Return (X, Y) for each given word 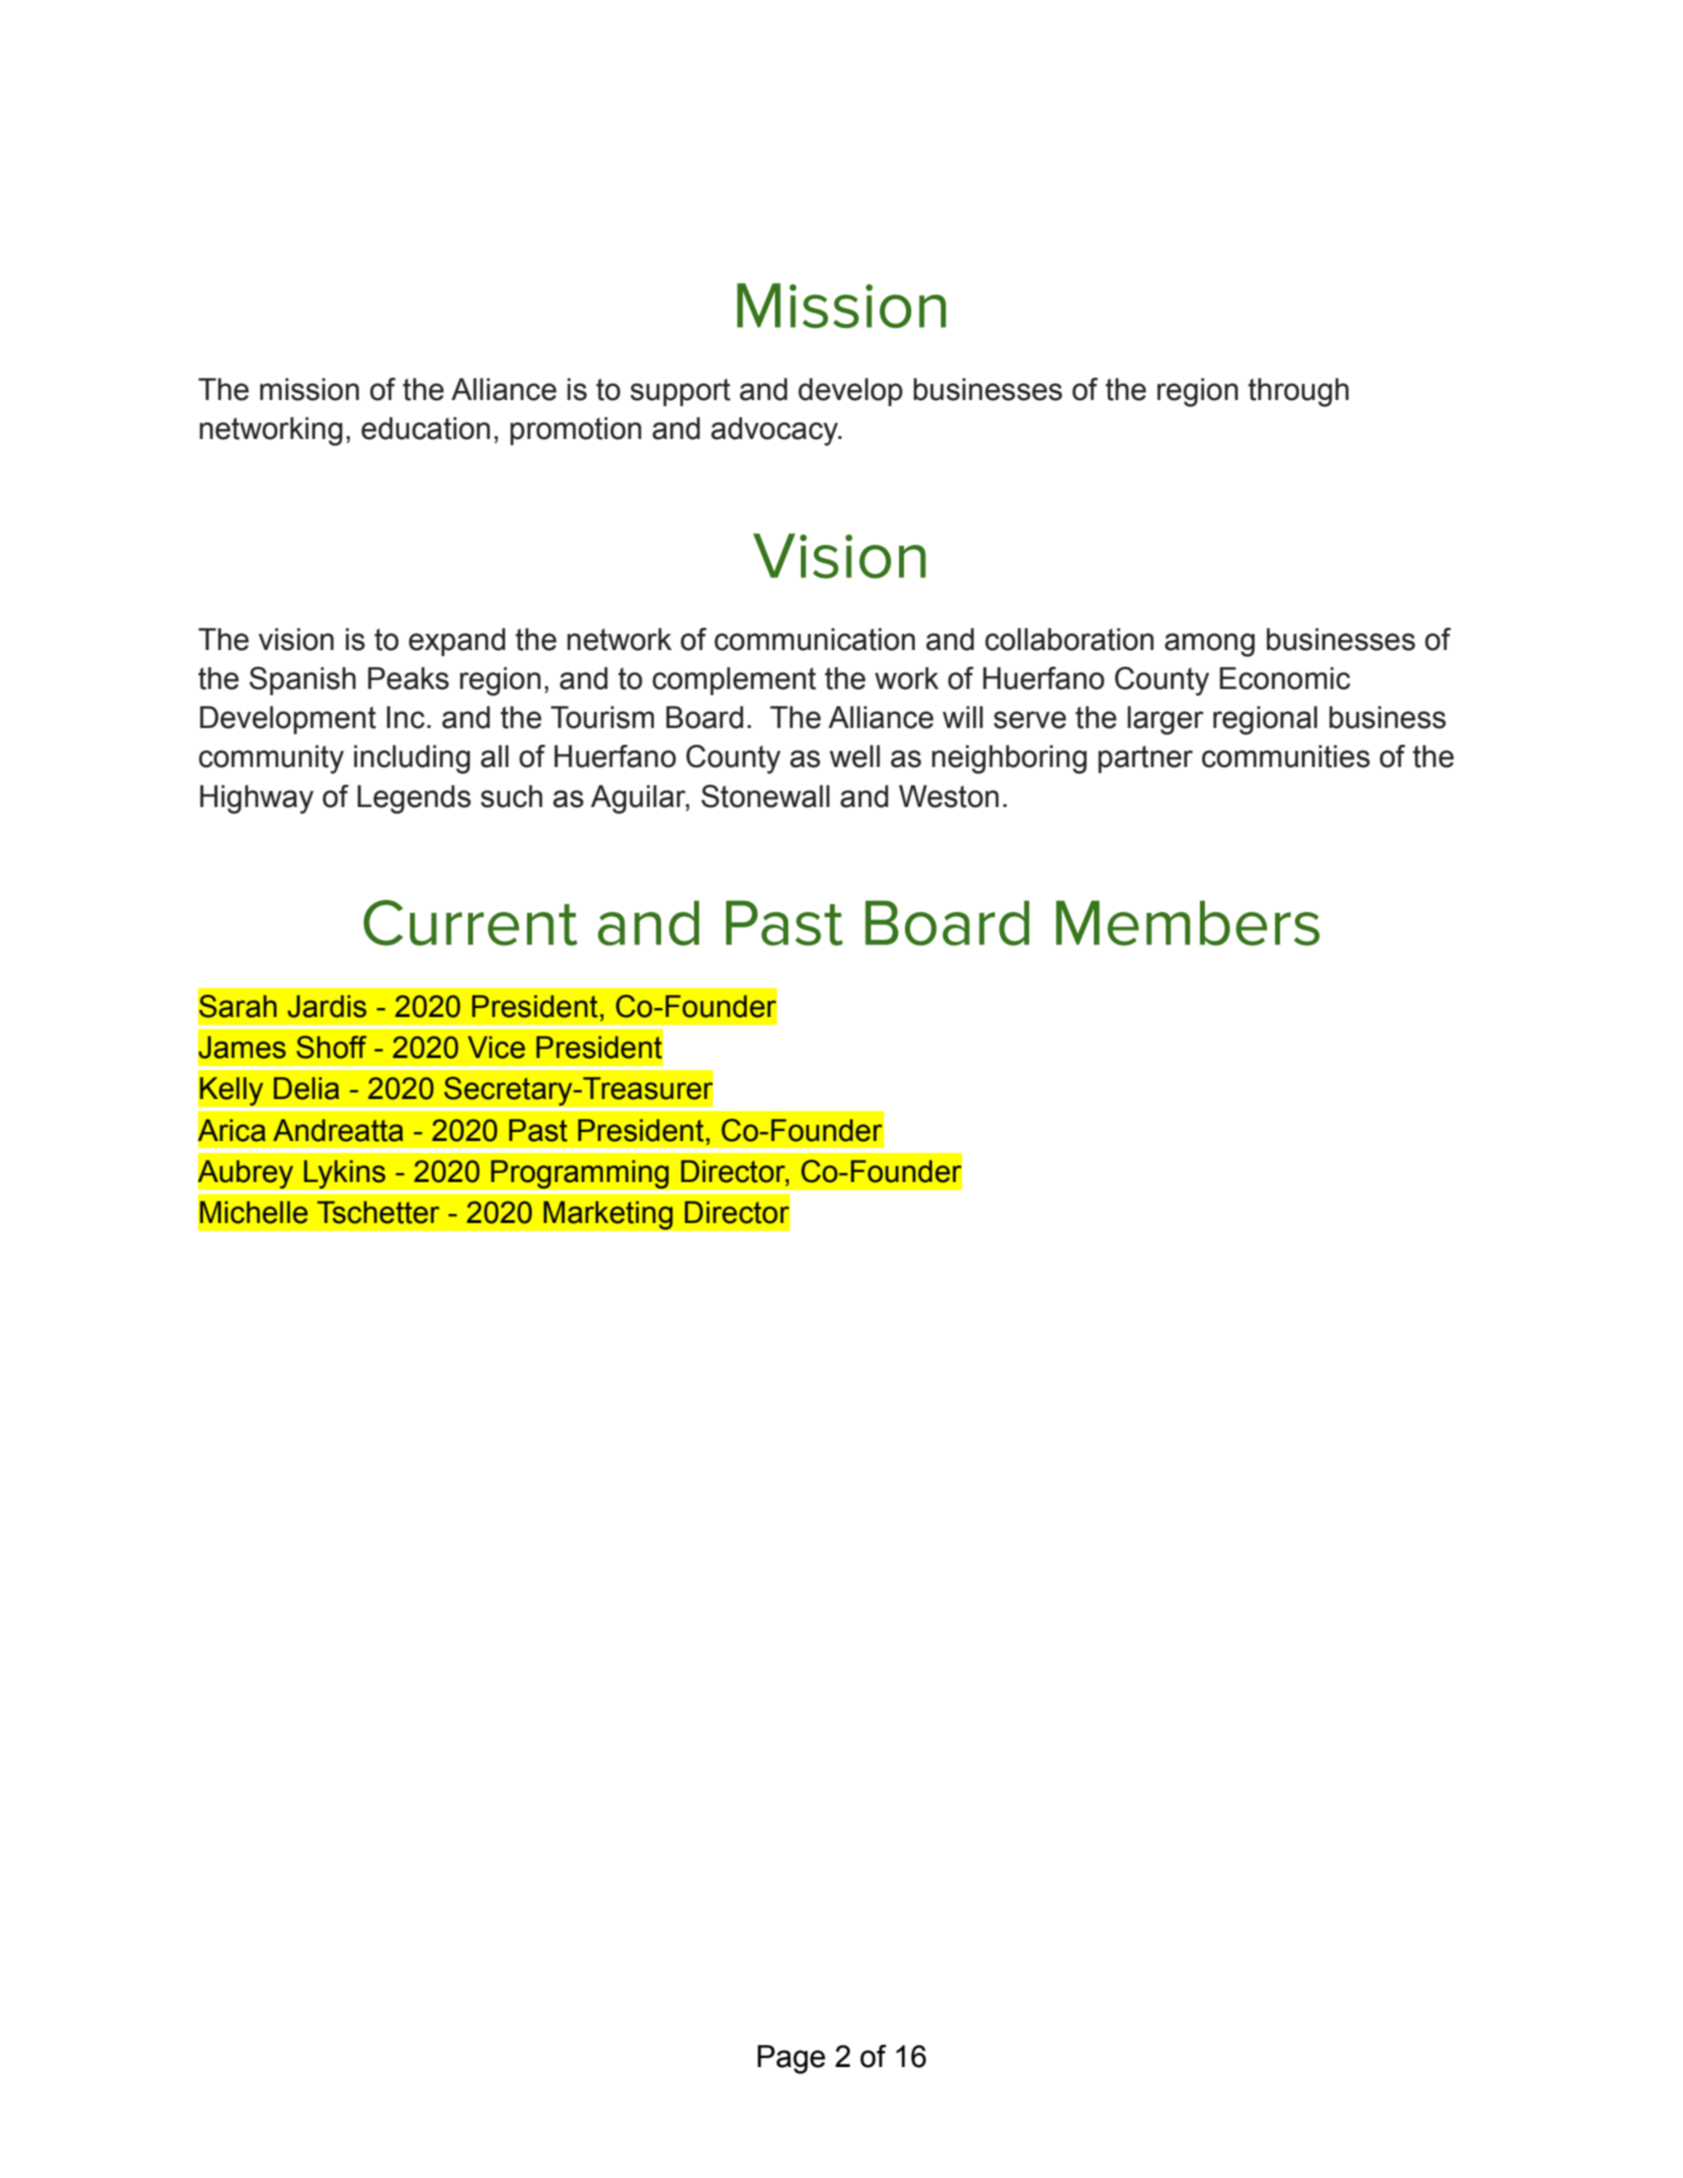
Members (1188, 923)
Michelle (254, 1212)
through (1298, 392)
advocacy (775, 431)
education (425, 428)
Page (791, 2059)
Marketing (608, 1215)
